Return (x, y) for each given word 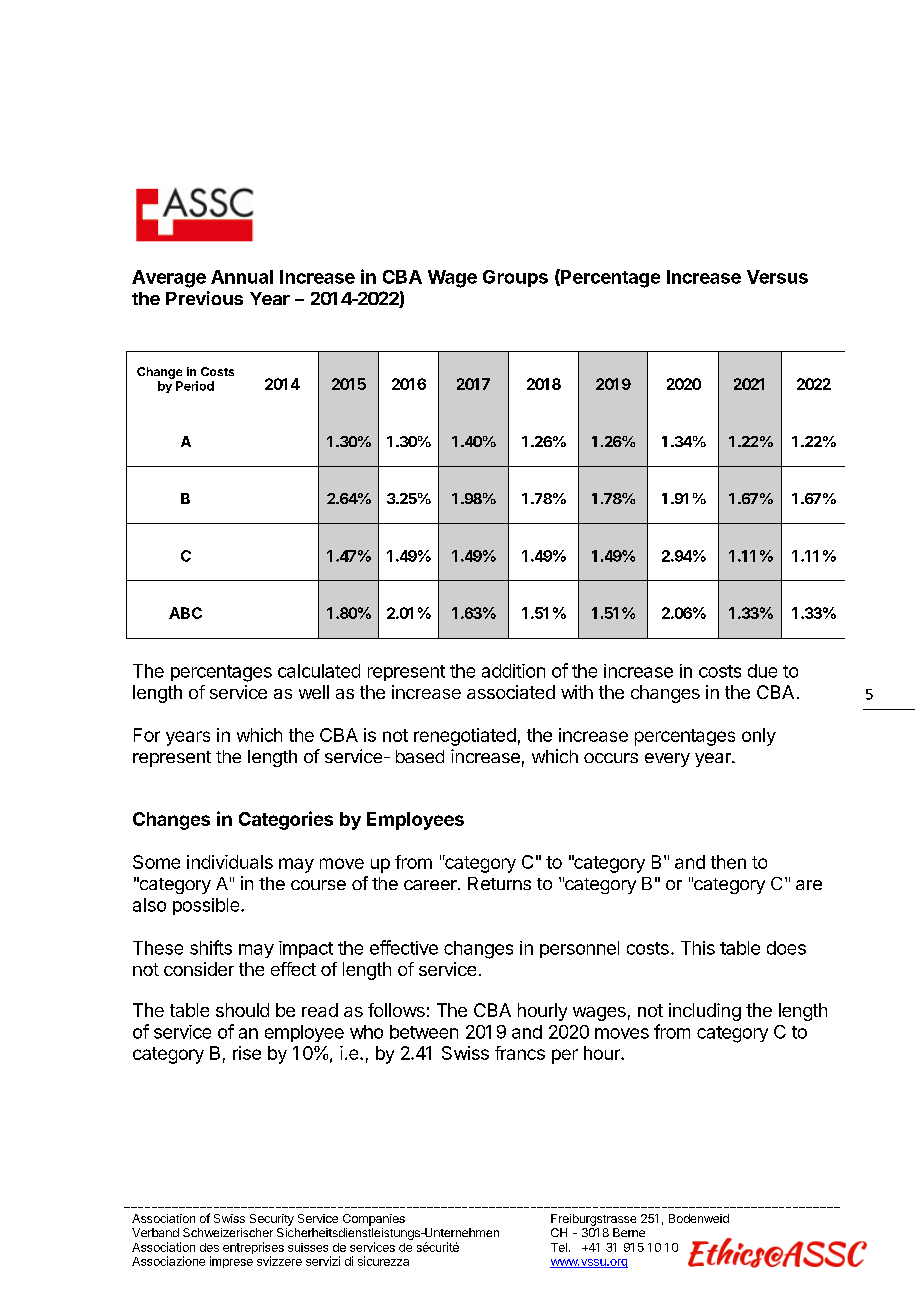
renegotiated (465, 737)
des (209, 1247)
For (147, 735)
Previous (204, 298)
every (667, 760)
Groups (515, 278)
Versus (777, 277)
